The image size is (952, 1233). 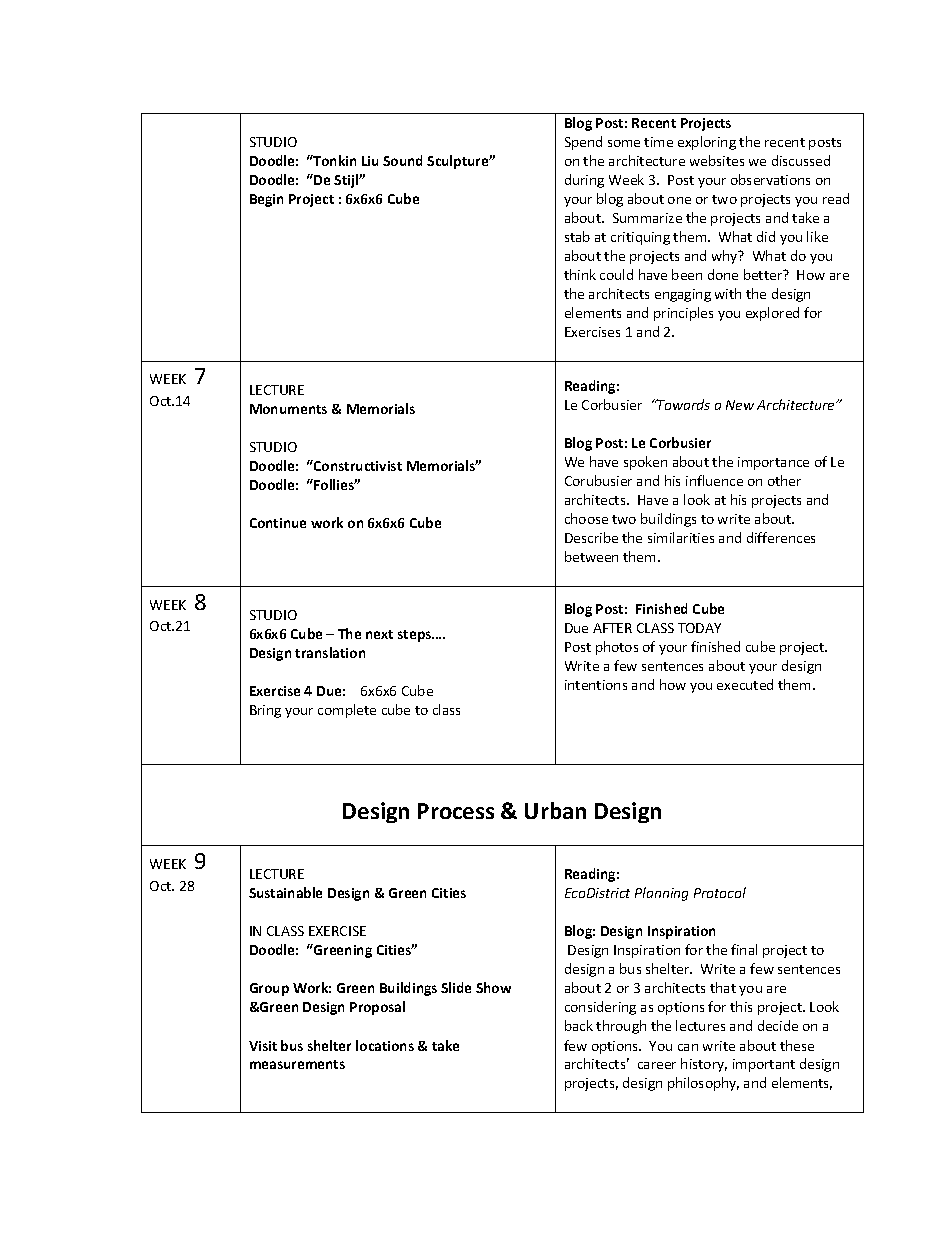 What do you see at coordinates (579, 1025) in the screenshot?
I see `back` at bounding box center [579, 1025].
